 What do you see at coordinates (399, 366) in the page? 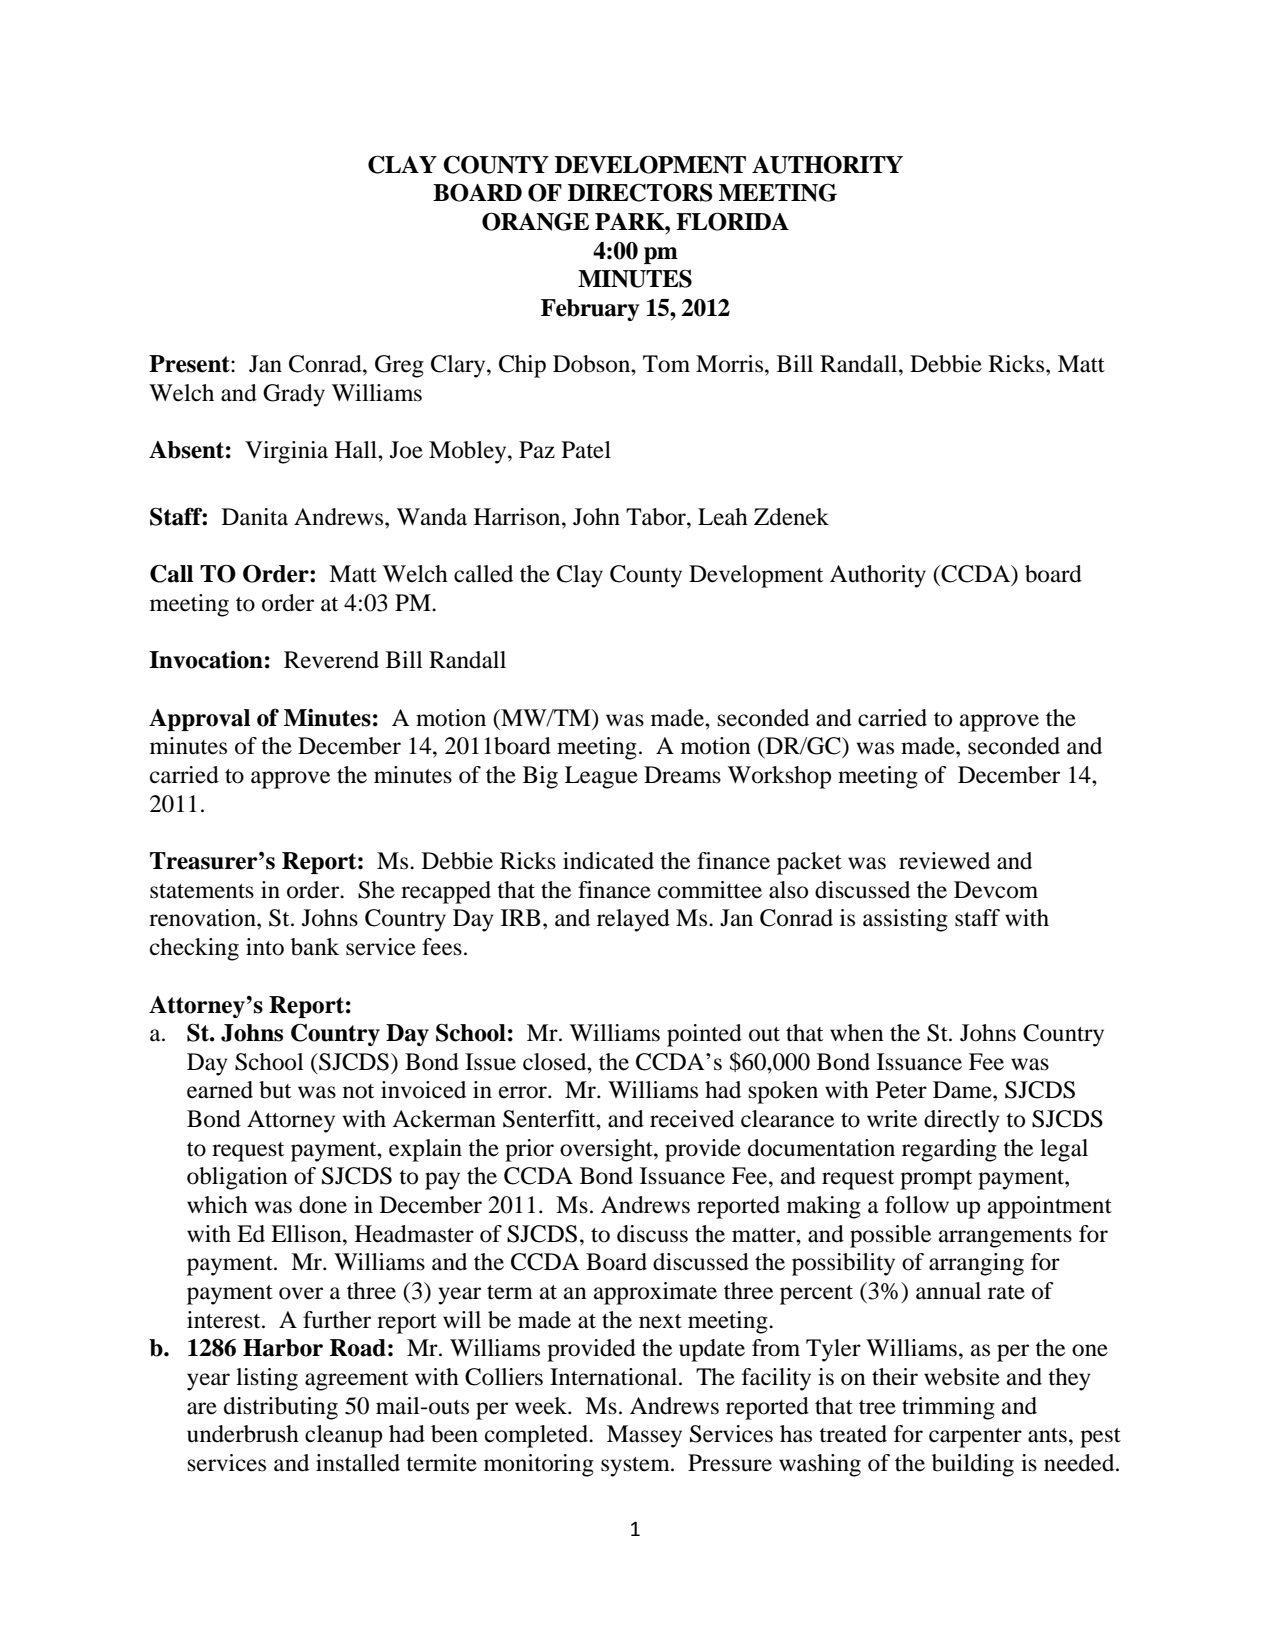
I see `Greg` at bounding box center [399, 366].
